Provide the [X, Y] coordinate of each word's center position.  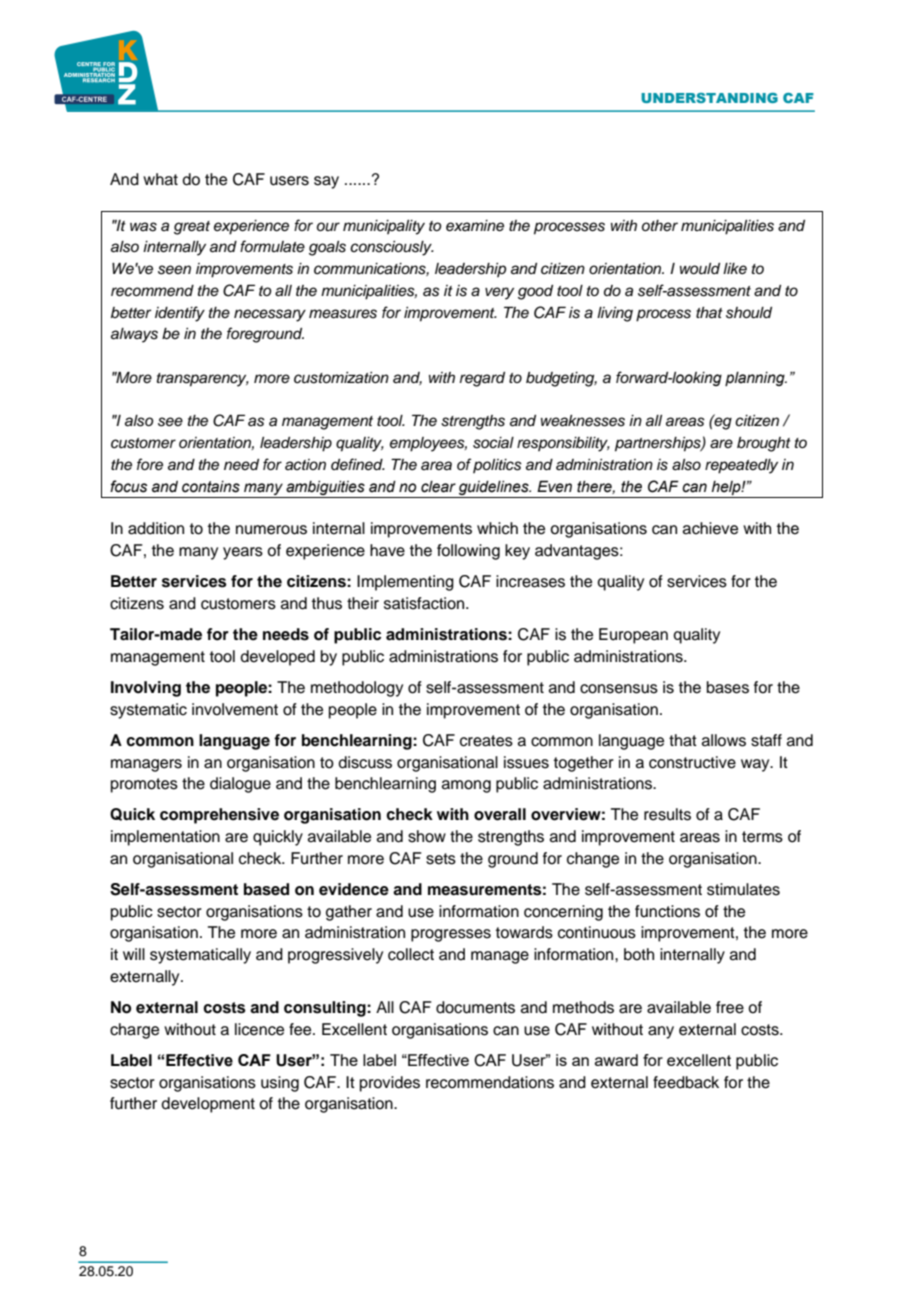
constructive [692, 762]
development [208, 1105]
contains [211, 487]
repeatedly [741, 466]
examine [475, 226]
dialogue [240, 785]
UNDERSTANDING [709, 98]
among [466, 786]
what [160, 179]
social [493, 443]
